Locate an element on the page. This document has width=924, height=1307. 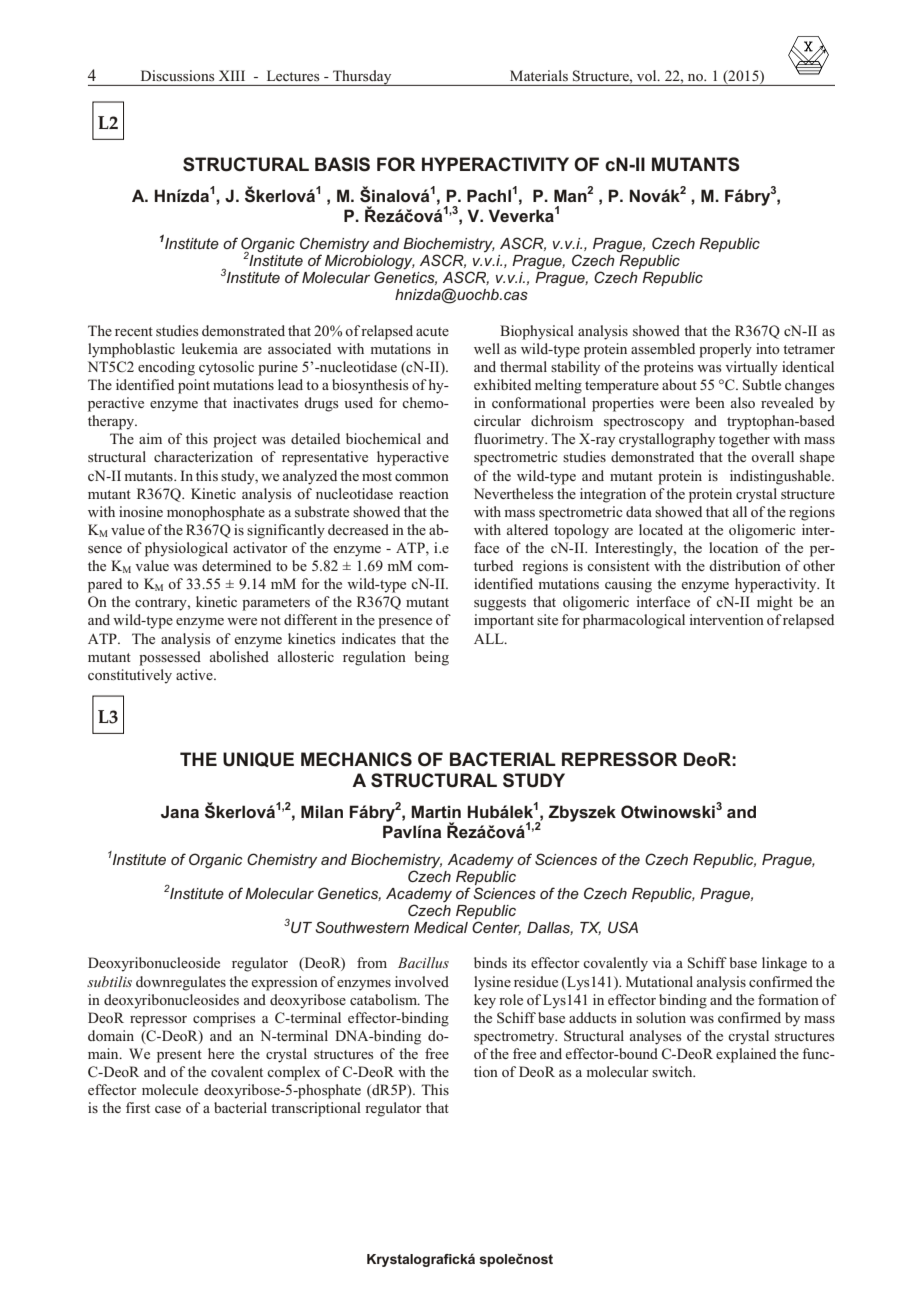
well is located at coordinates (487, 348).
